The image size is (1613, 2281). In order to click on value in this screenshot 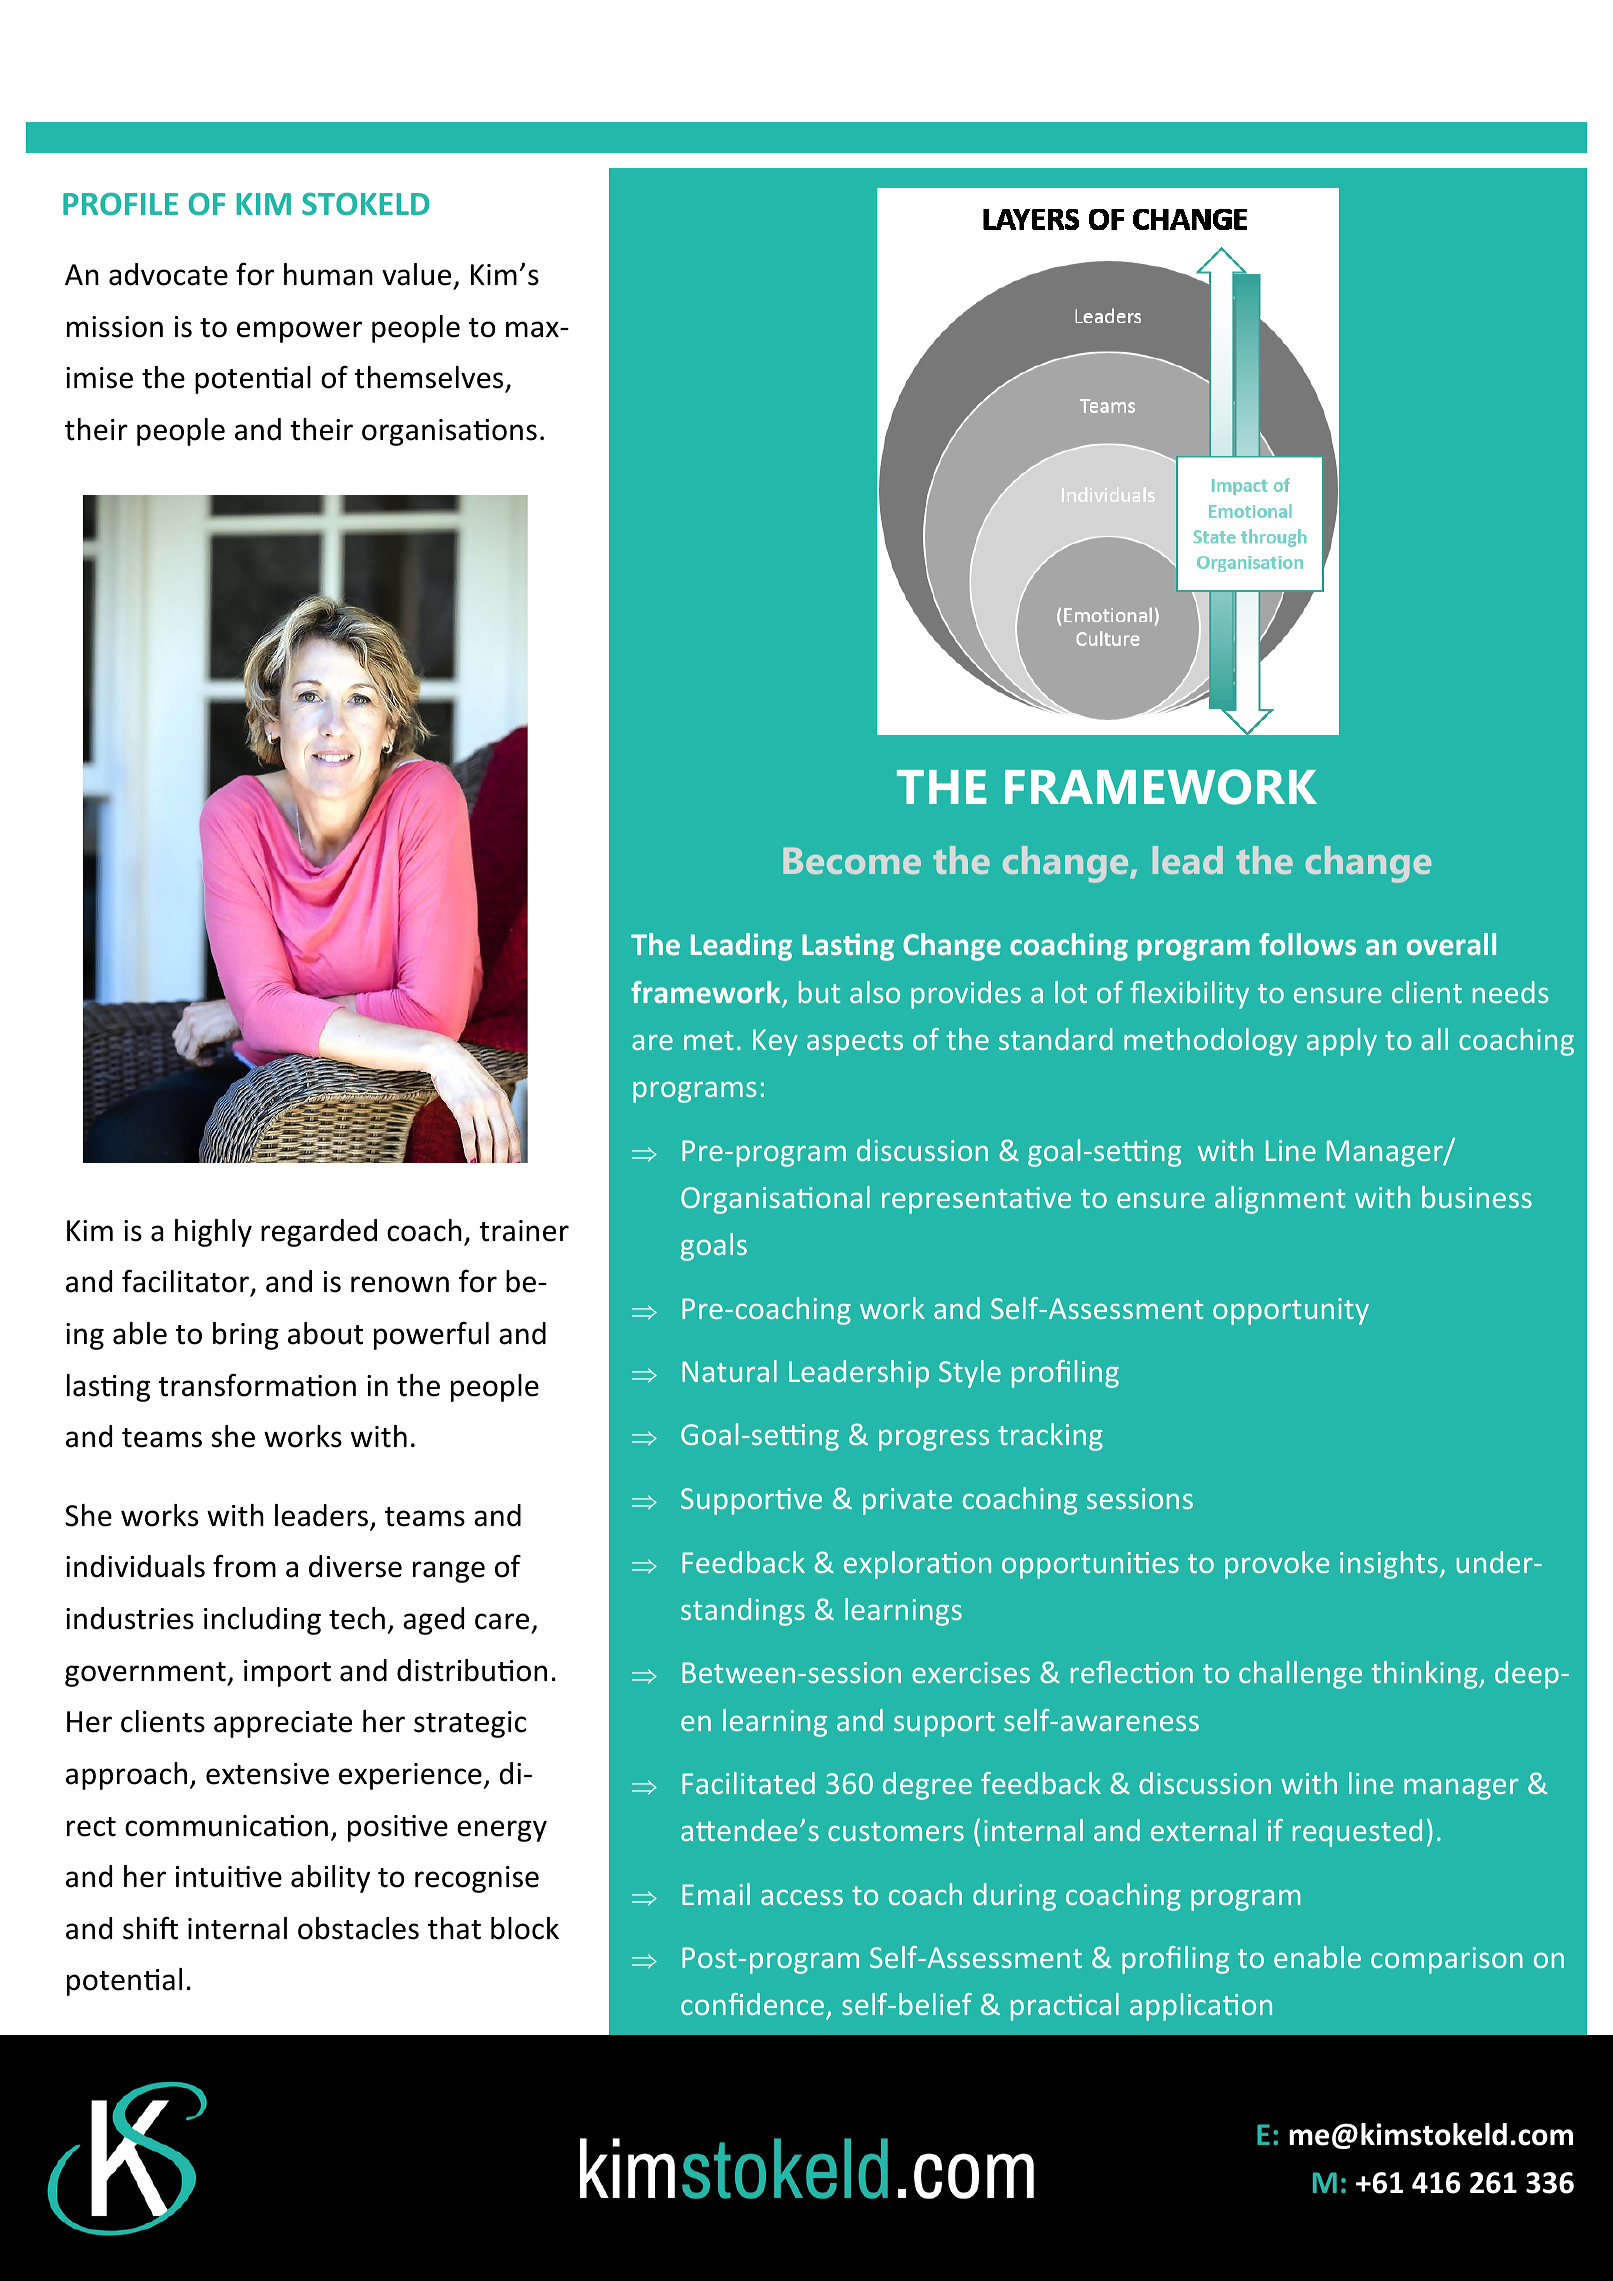, I will do `click(416, 274)`.
